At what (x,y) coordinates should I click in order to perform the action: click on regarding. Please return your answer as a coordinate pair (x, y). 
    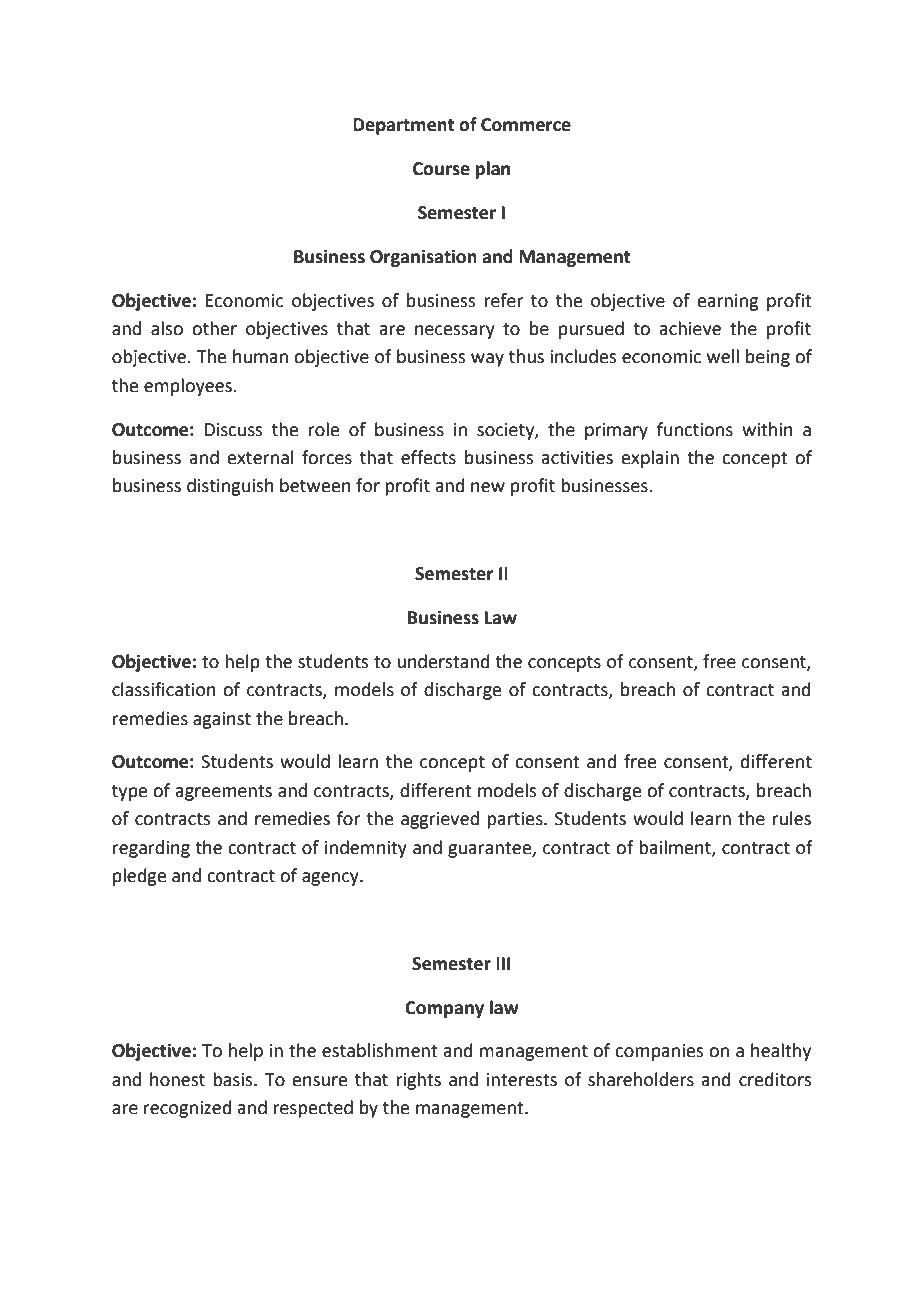
    Looking at the image, I should click on (151, 849).
